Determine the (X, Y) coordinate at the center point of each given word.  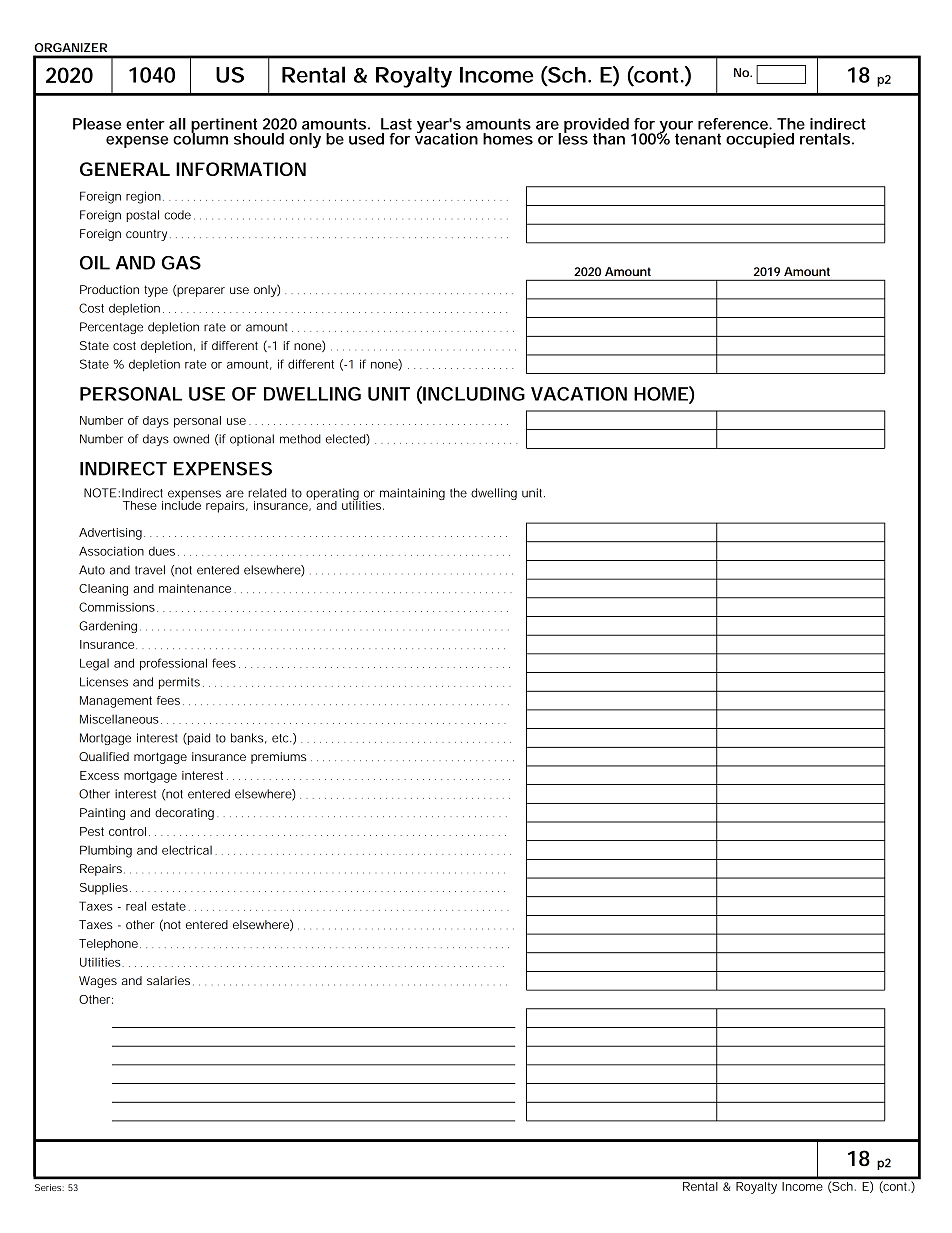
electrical (187, 850)
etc (281, 738)
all (177, 124)
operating (333, 495)
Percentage (111, 328)
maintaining (412, 494)
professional (173, 664)
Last (396, 124)
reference (734, 124)
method (300, 439)
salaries (168, 980)
